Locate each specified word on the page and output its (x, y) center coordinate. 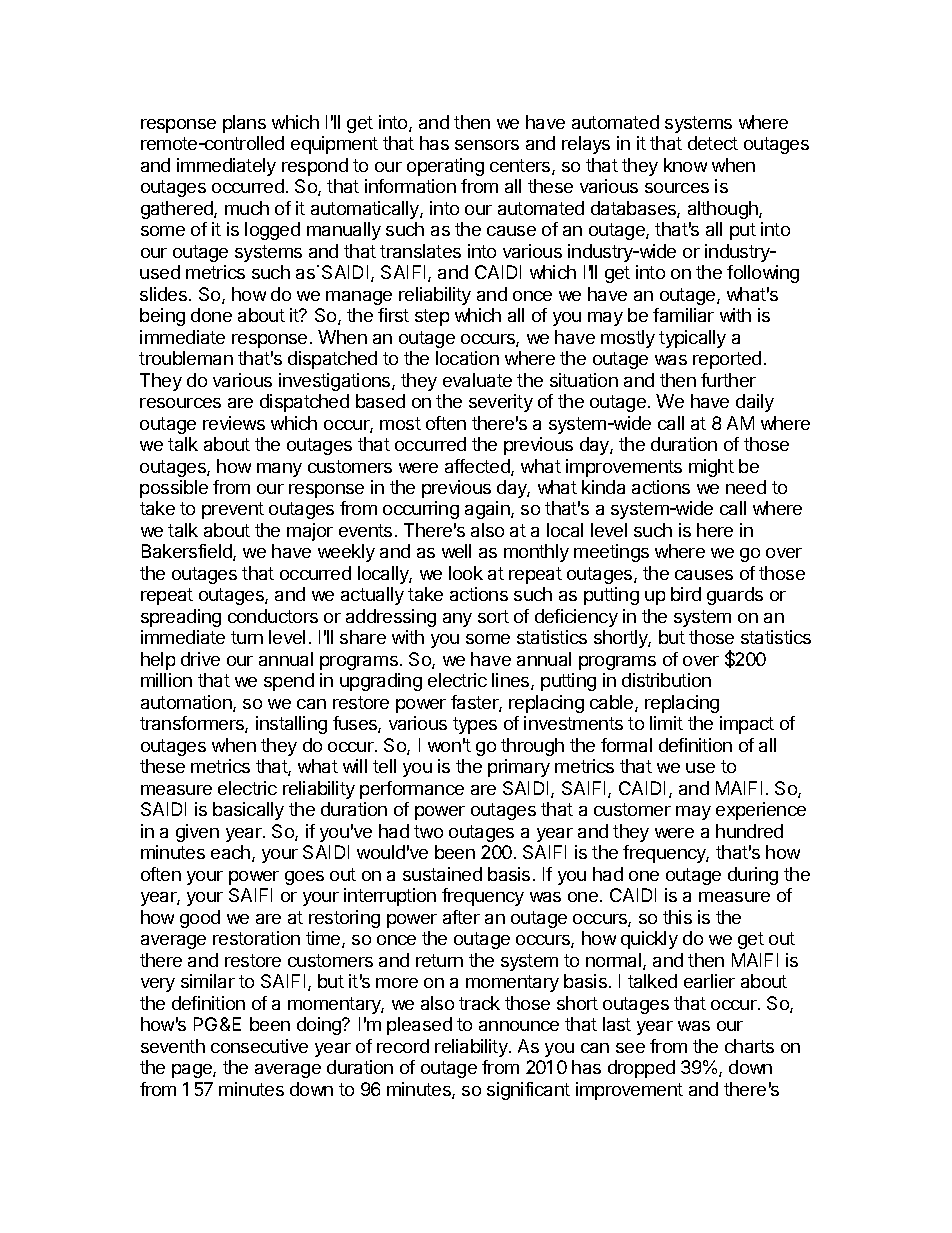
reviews (234, 423)
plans (244, 124)
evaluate (477, 380)
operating (445, 167)
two (428, 831)
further (728, 380)
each (230, 852)
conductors (273, 616)
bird (686, 594)
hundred (749, 831)
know (685, 165)
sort (493, 616)
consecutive (259, 1046)
